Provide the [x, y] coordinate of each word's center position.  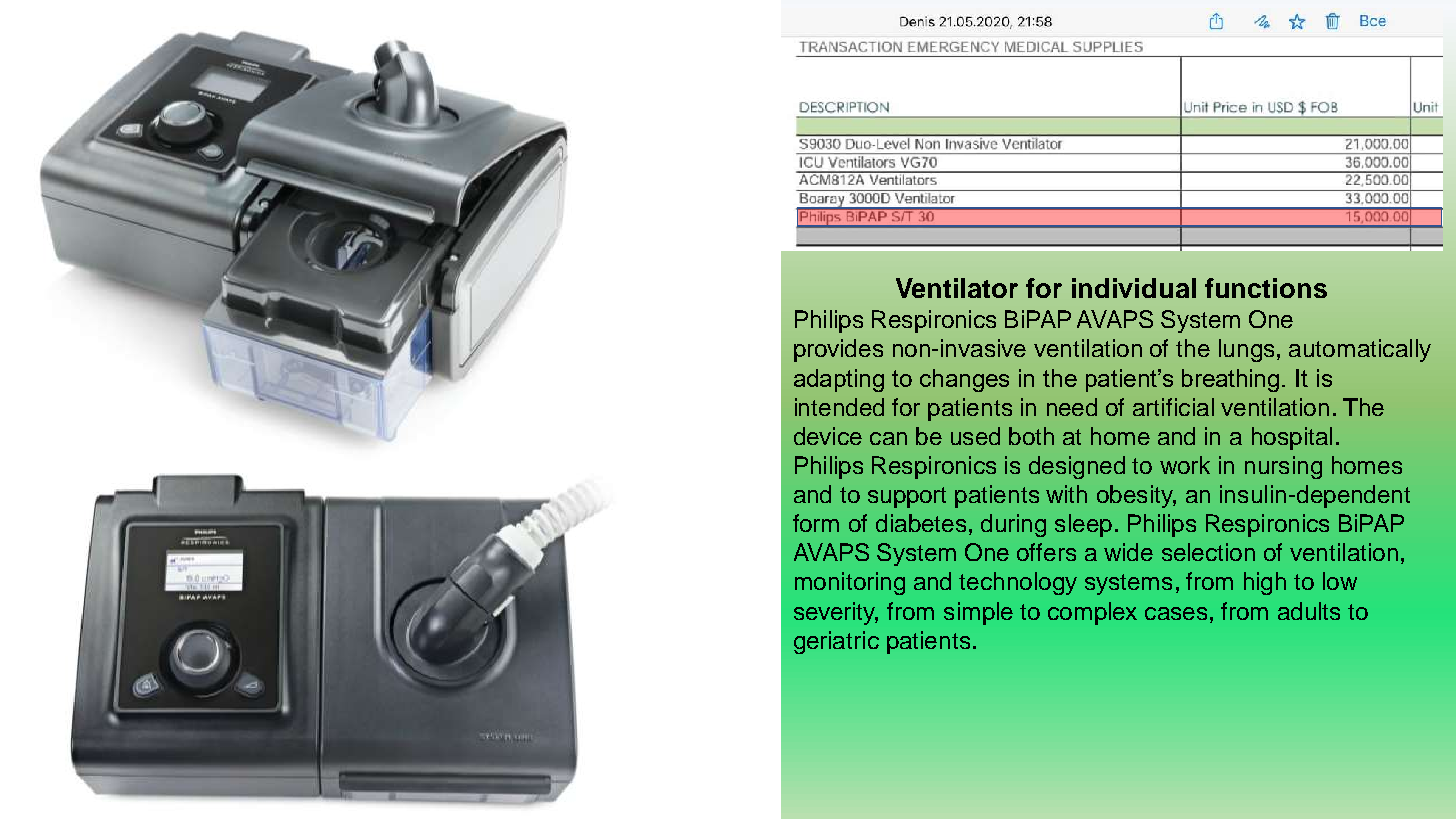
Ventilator [957, 288]
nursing [1283, 467]
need [1072, 407]
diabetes [921, 523]
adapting [839, 380]
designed [1077, 467]
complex [1092, 613]
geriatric [836, 642]
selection [1208, 552]
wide [1128, 552]
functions [1266, 288]
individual [1134, 288]
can [888, 438]
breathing [1230, 380]
